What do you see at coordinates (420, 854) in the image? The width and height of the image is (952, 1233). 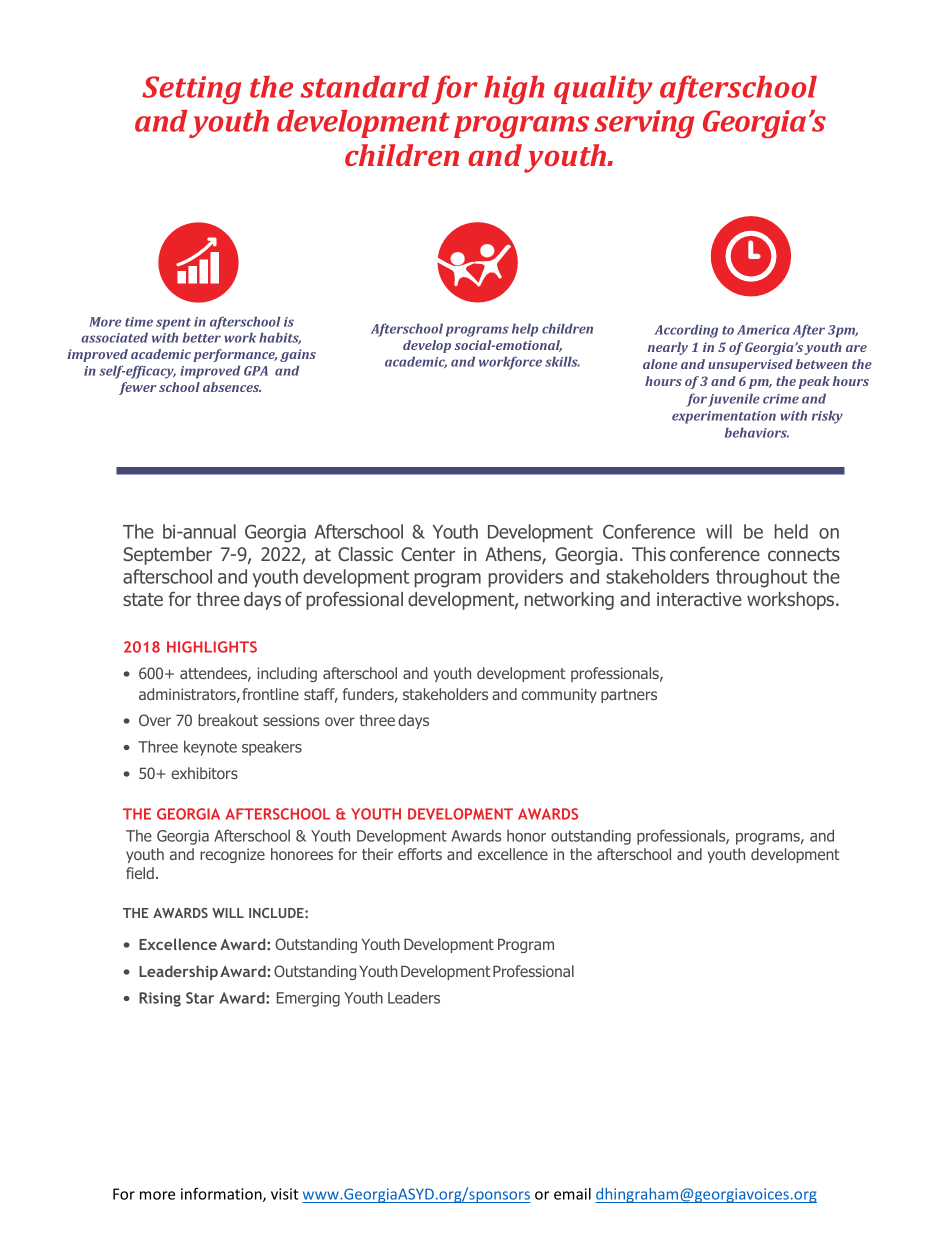 I see `efforts` at bounding box center [420, 854].
